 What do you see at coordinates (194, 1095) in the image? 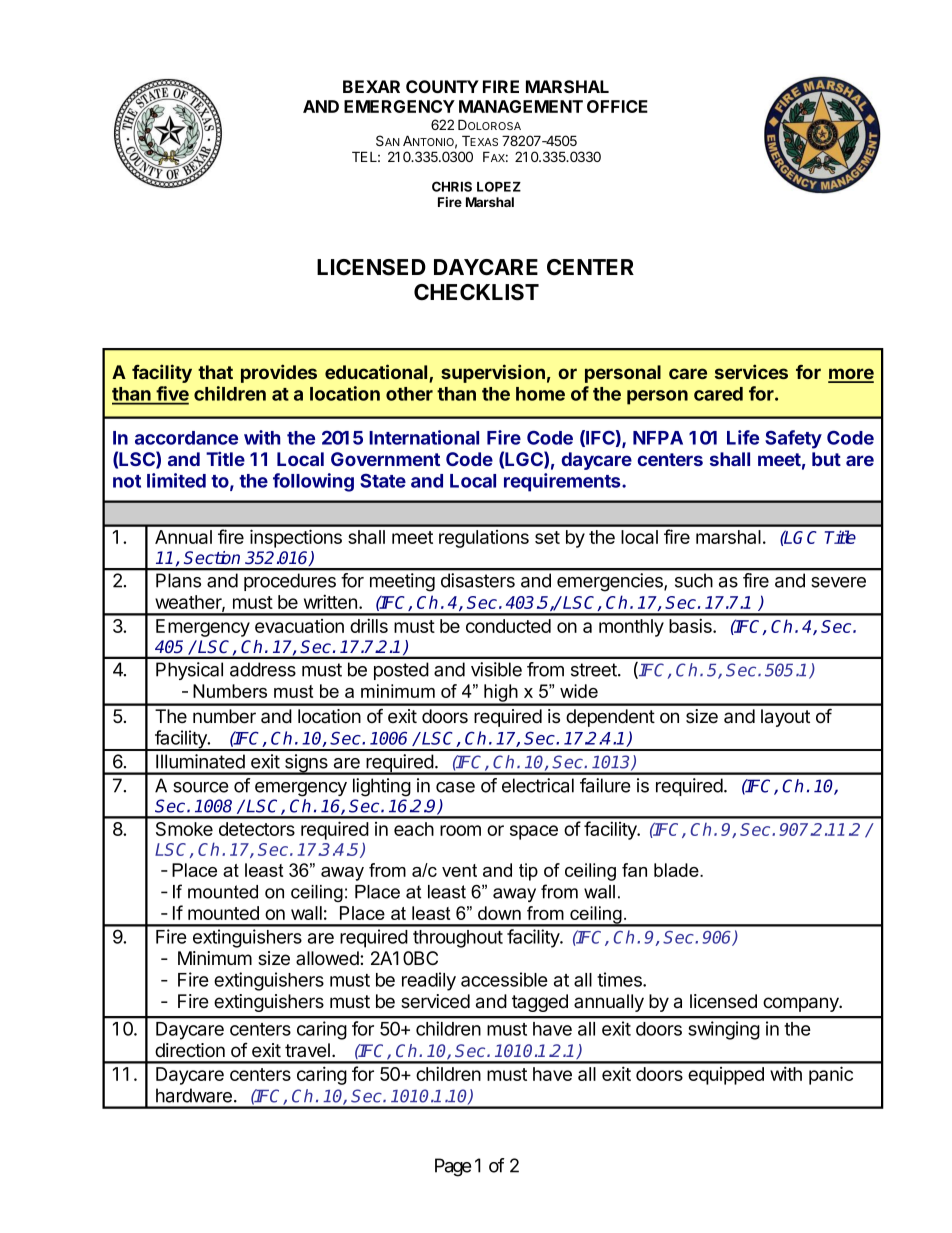
I see `hardware` at bounding box center [194, 1095].
